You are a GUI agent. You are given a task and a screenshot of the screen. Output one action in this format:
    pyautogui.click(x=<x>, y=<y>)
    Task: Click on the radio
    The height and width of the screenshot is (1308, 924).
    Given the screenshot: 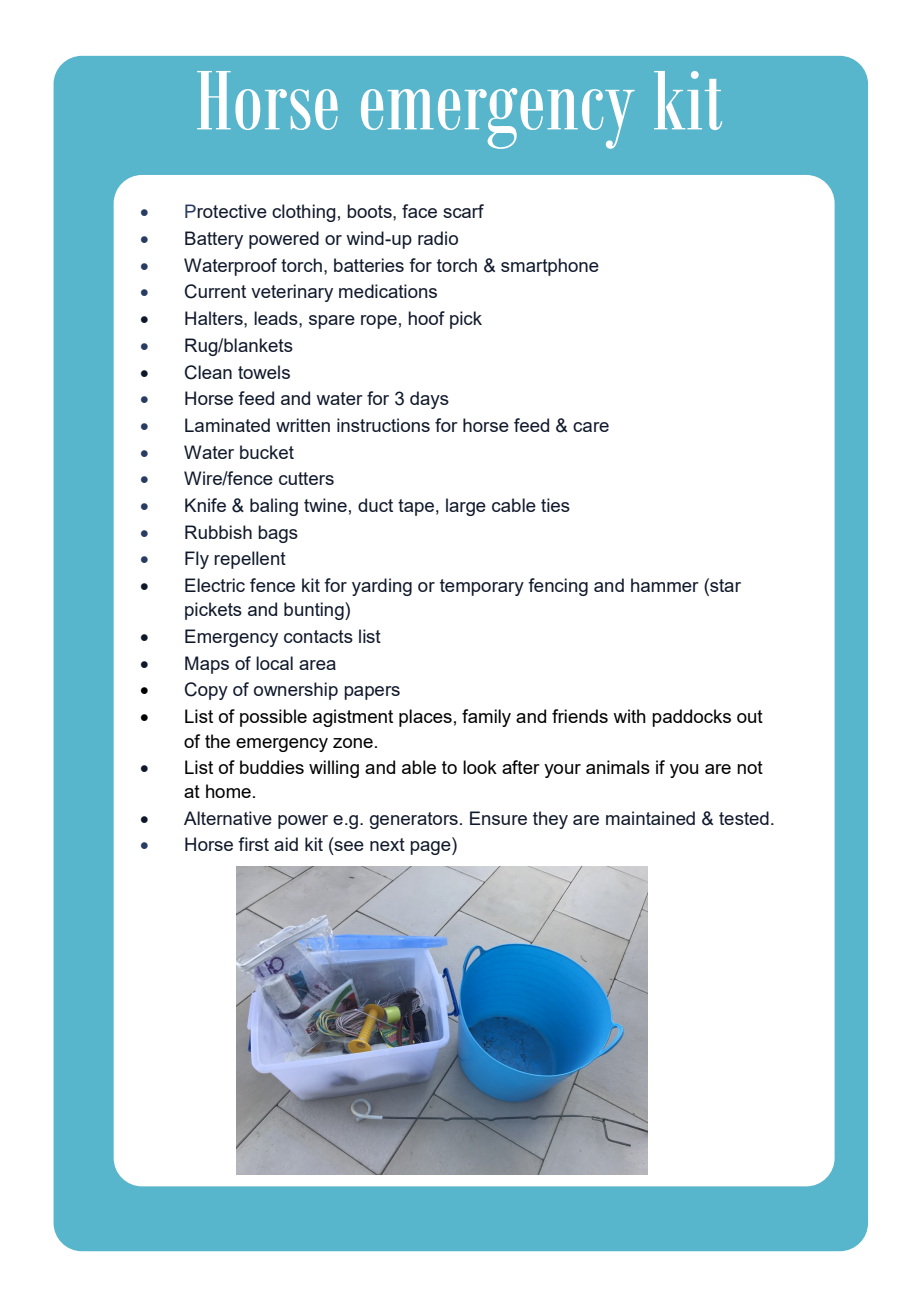 What is the action you would take?
    pyautogui.click(x=438, y=238)
